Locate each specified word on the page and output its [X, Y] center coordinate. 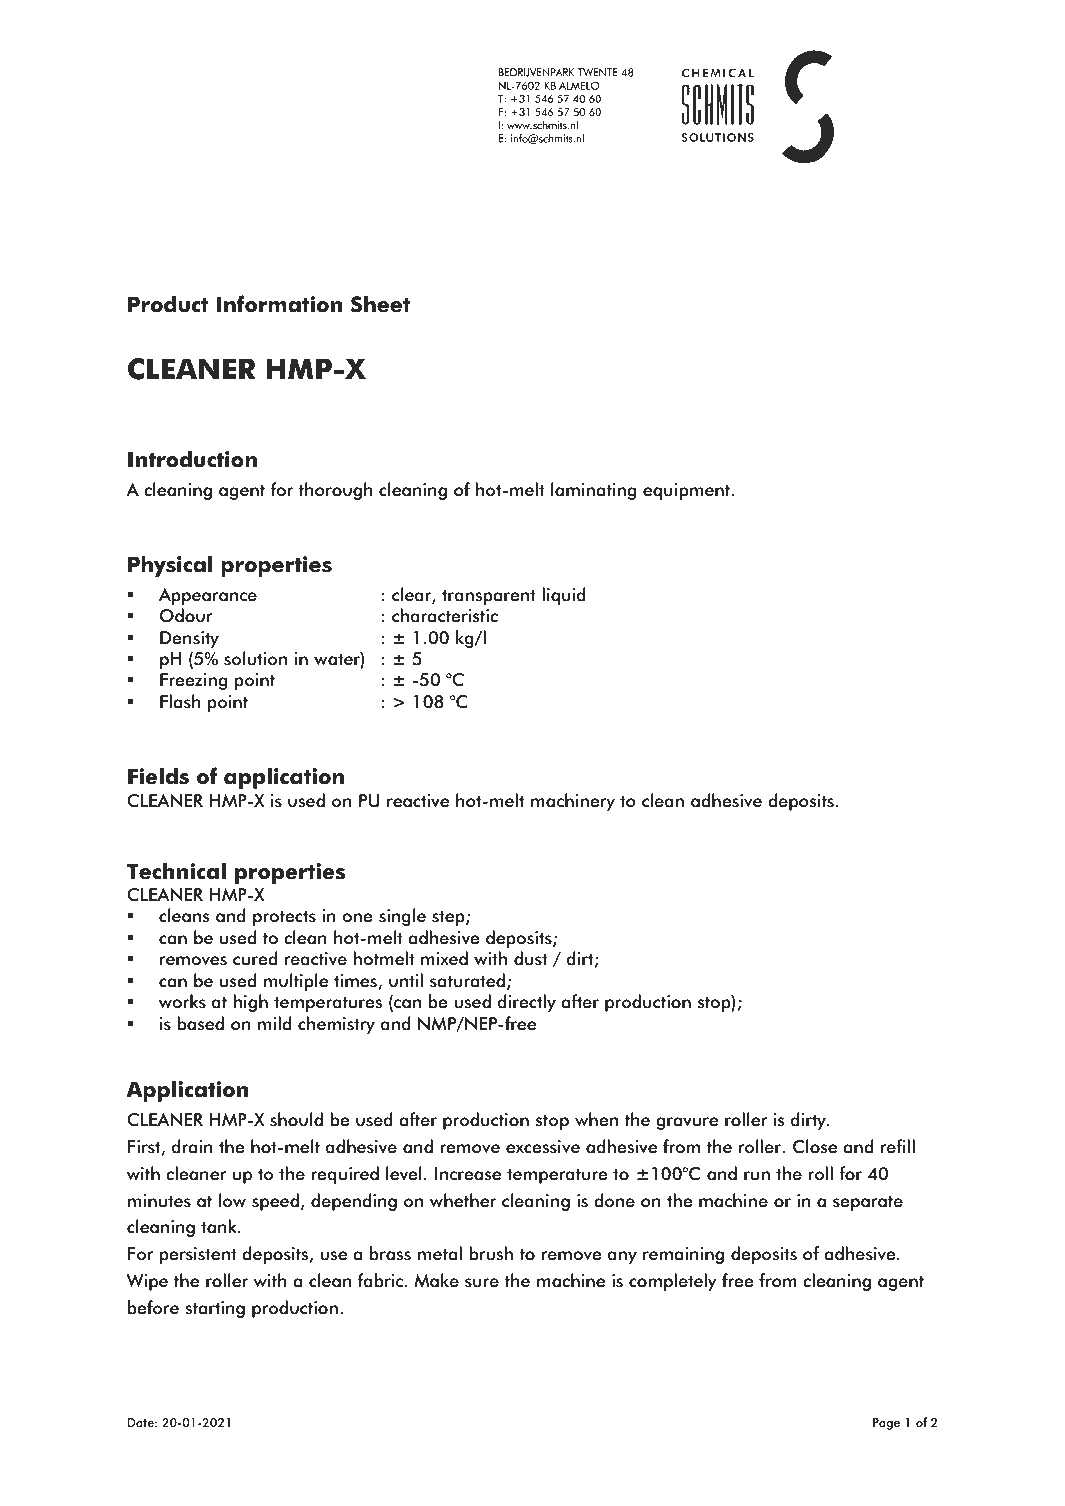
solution [255, 658]
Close [815, 1146]
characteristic [445, 615]
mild [274, 1023]
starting [215, 1309]
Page [886, 1424]
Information [279, 304]
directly [527, 1003]
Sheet [380, 304]
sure [482, 1283]
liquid [564, 596]
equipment [686, 491]
